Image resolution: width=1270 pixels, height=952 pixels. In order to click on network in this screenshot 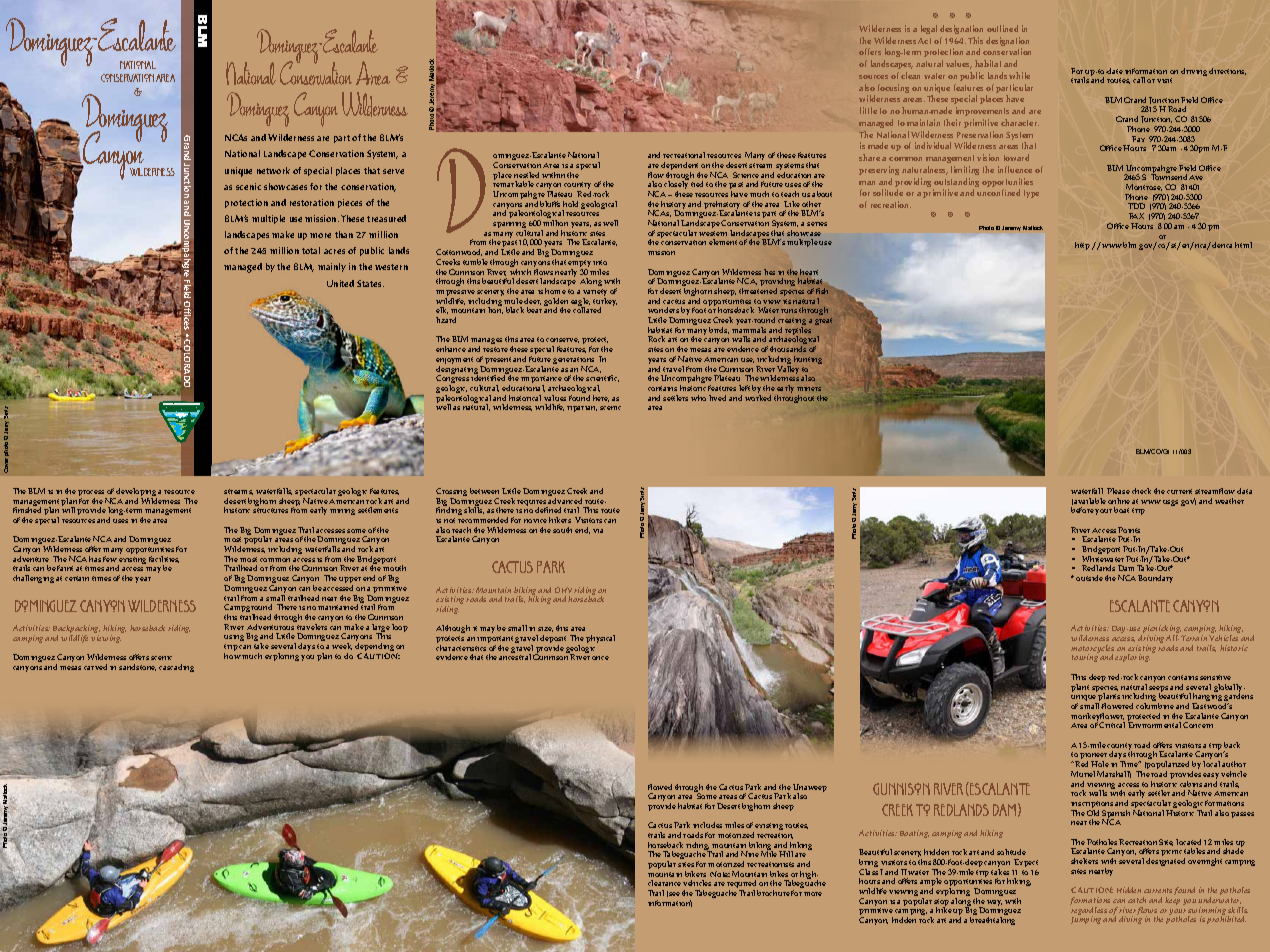, I will do `click(273, 170)`.
